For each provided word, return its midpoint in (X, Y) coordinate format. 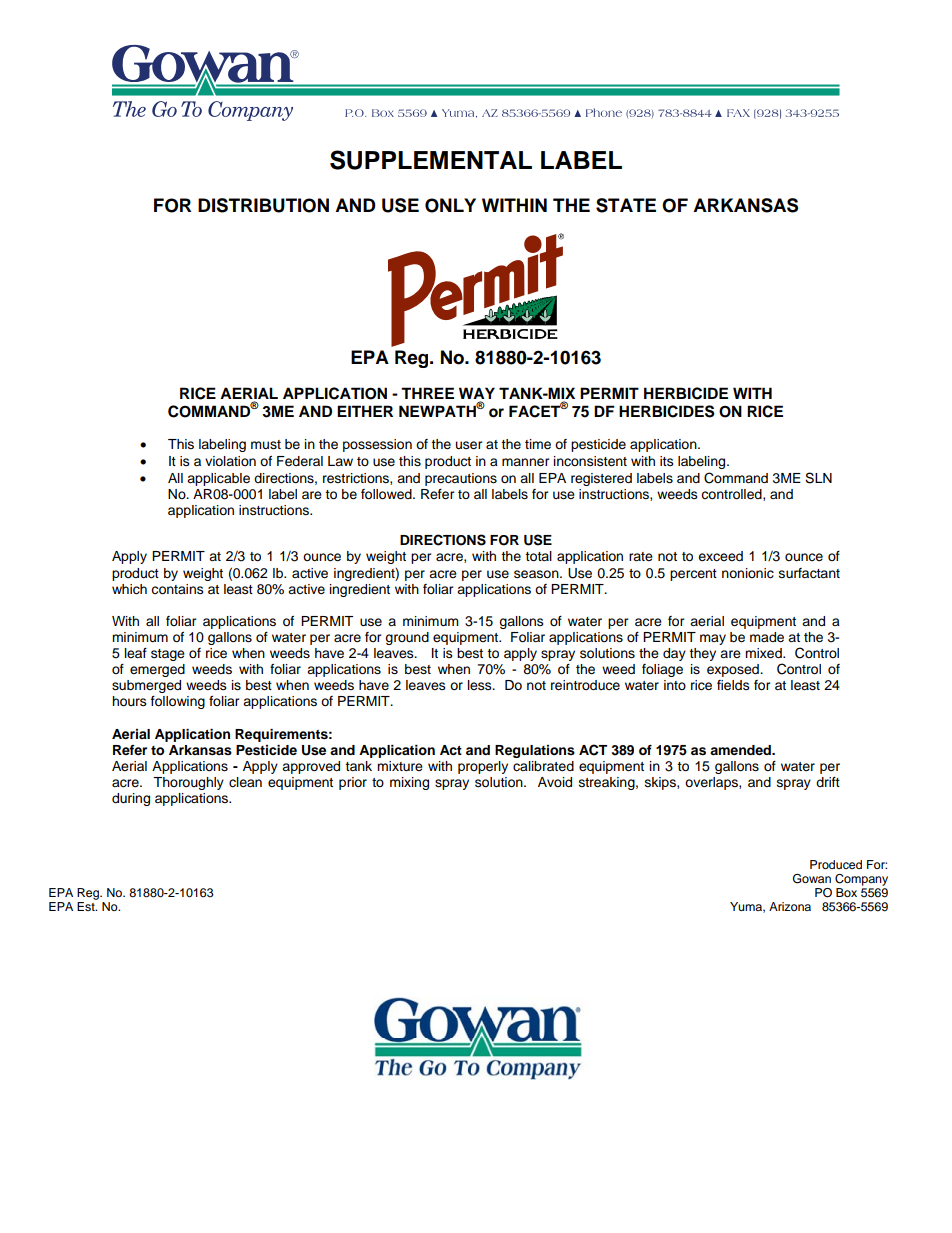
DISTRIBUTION (263, 205)
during (131, 799)
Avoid (555, 782)
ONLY (450, 205)
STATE (626, 205)
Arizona (790, 906)
